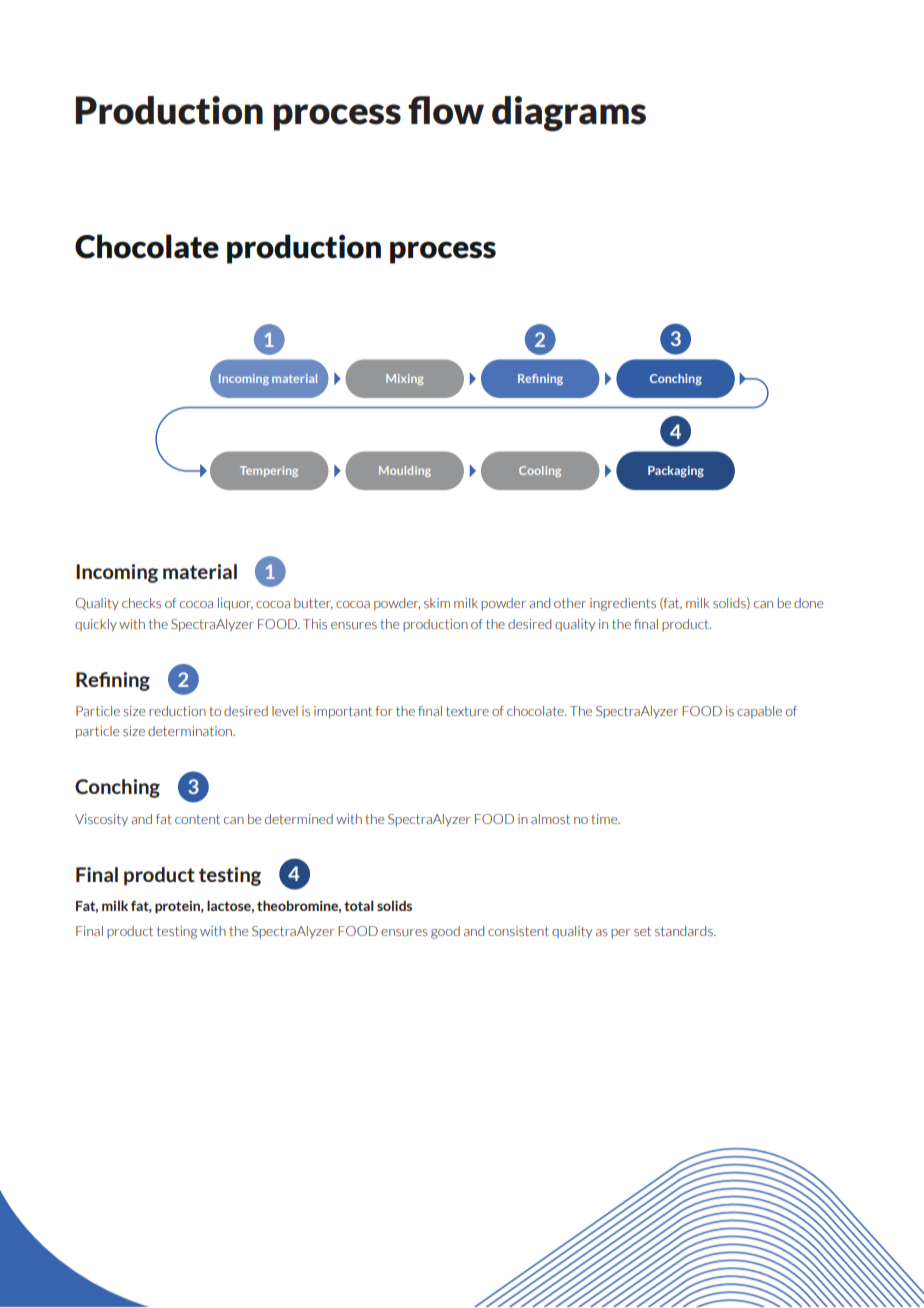 The height and width of the screenshot is (1308, 924). I want to click on diagrams, so click(569, 114).
